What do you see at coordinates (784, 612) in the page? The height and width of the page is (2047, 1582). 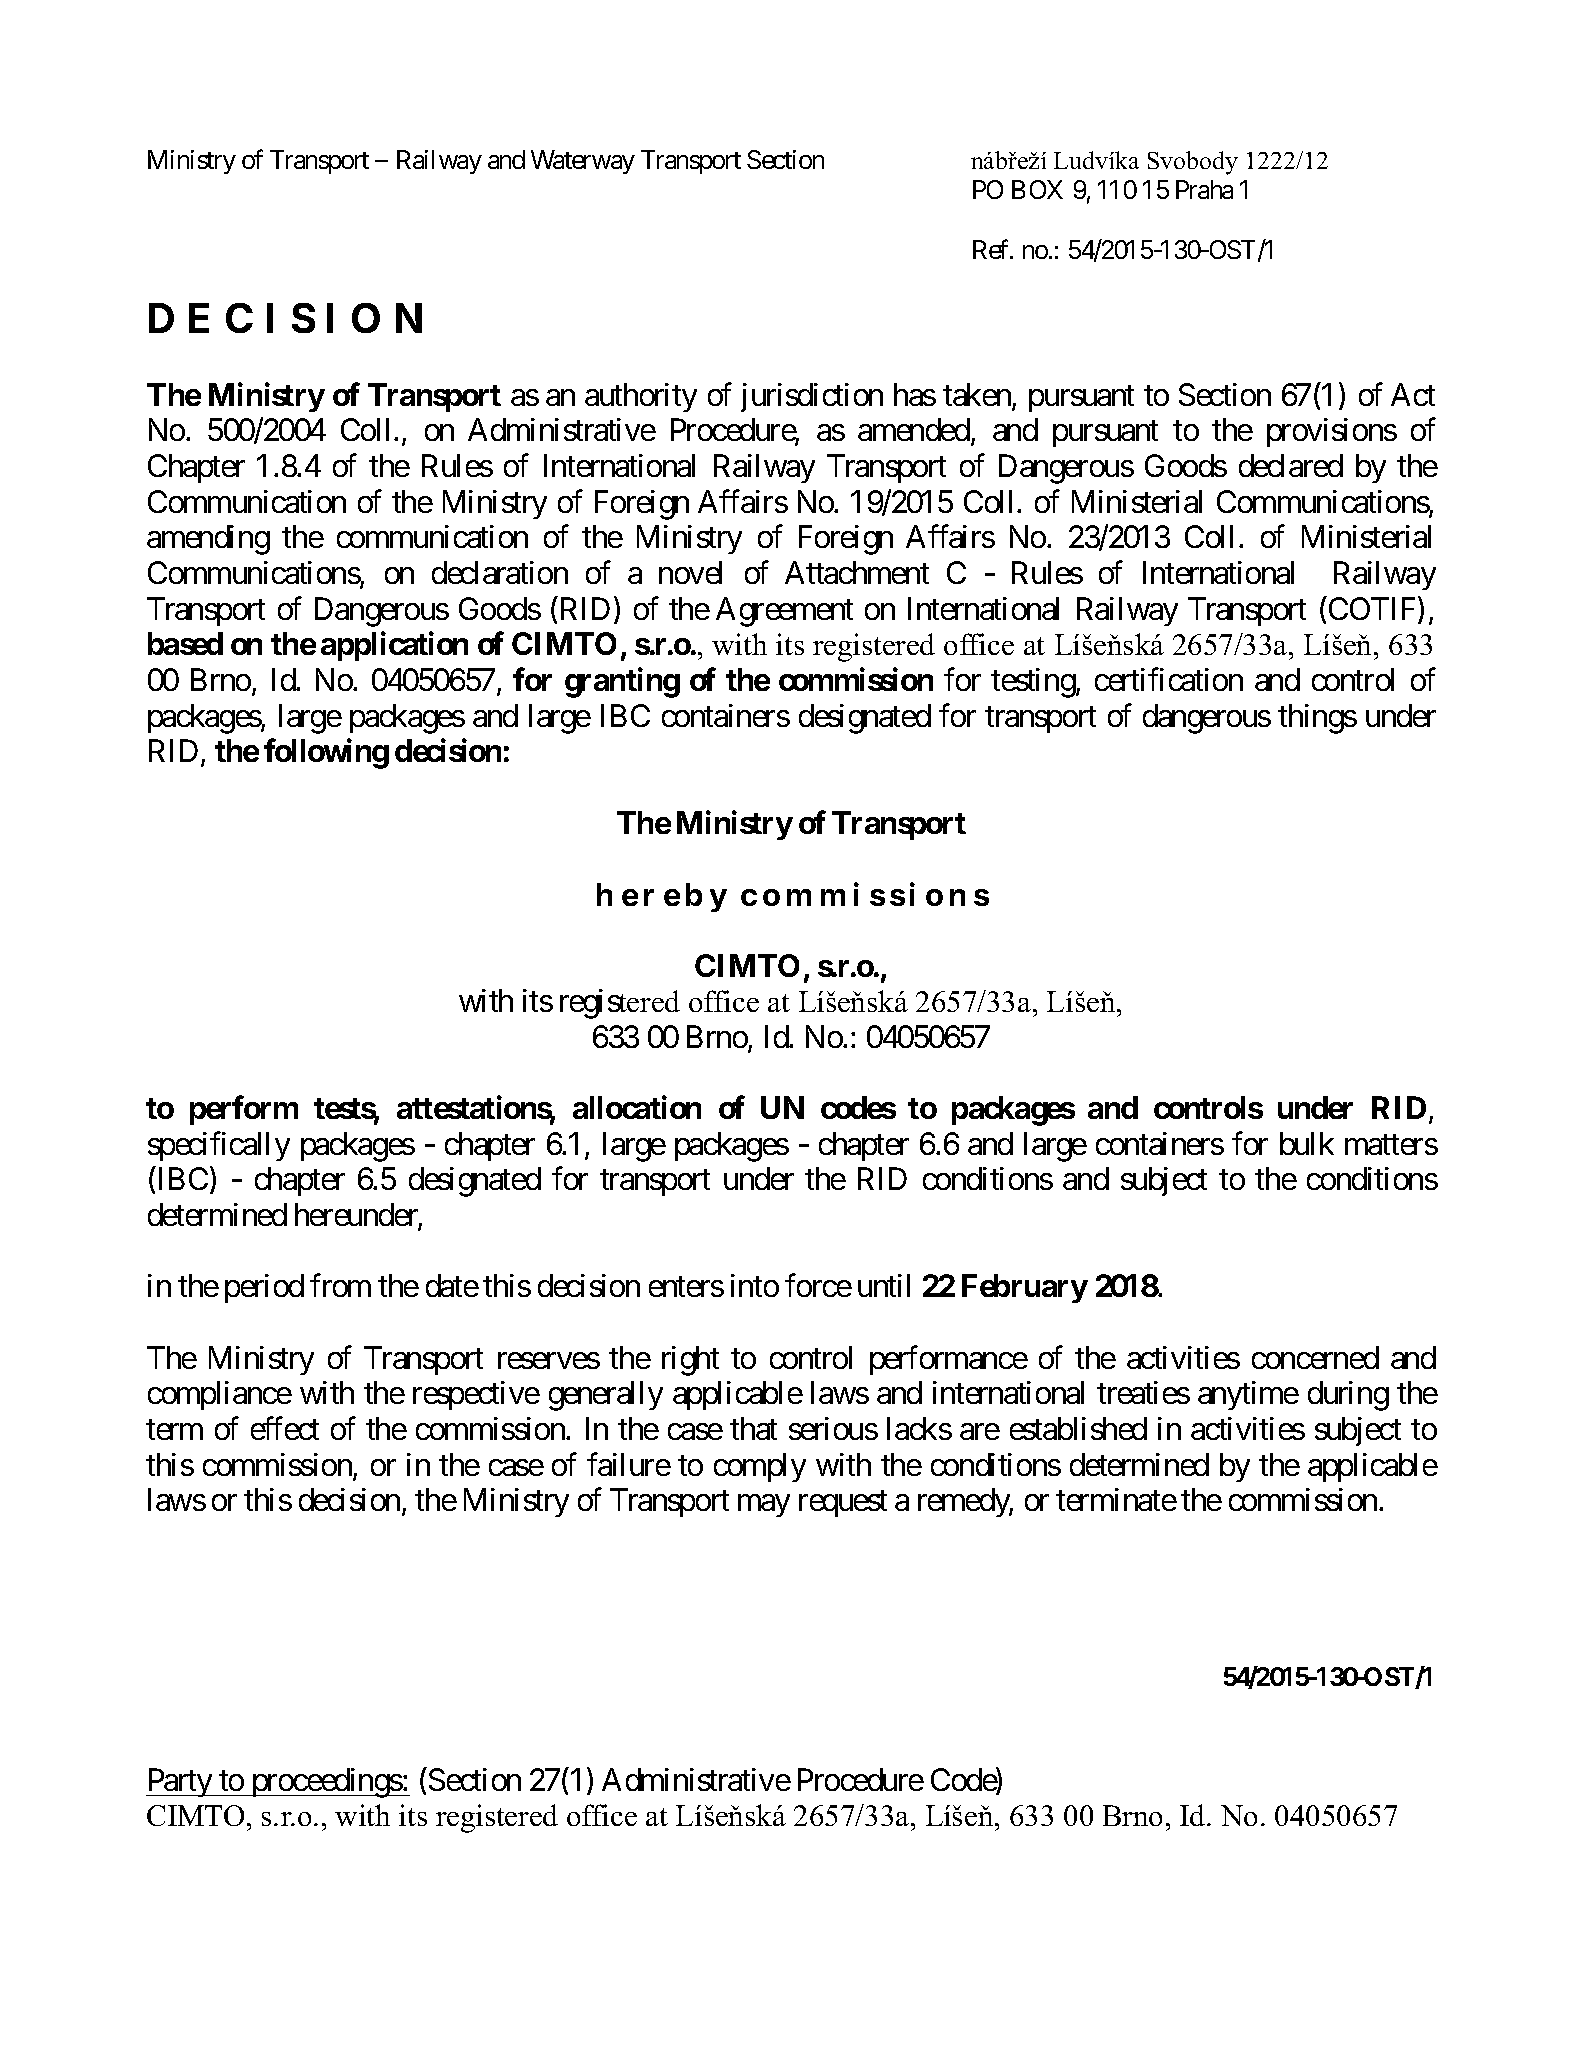 I see `Agreement` at bounding box center [784, 612].
